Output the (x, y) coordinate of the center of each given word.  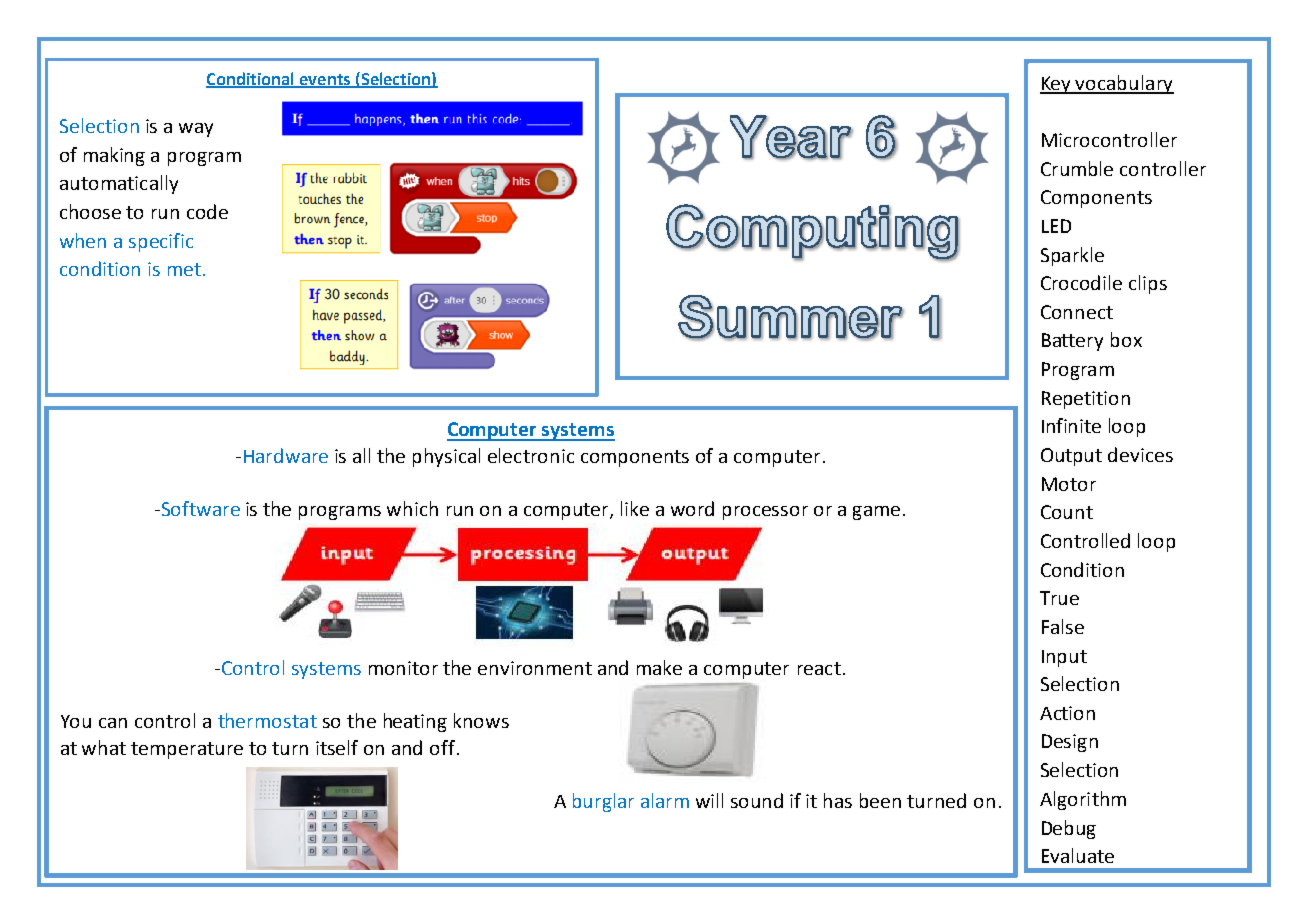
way (196, 130)
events (324, 80)
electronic (531, 455)
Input (1064, 658)
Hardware (286, 455)
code (207, 211)
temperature (187, 750)
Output (1071, 457)
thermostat (267, 720)
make (659, 667)
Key (1057, 85)
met (184, 269)
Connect (1077, 312)
